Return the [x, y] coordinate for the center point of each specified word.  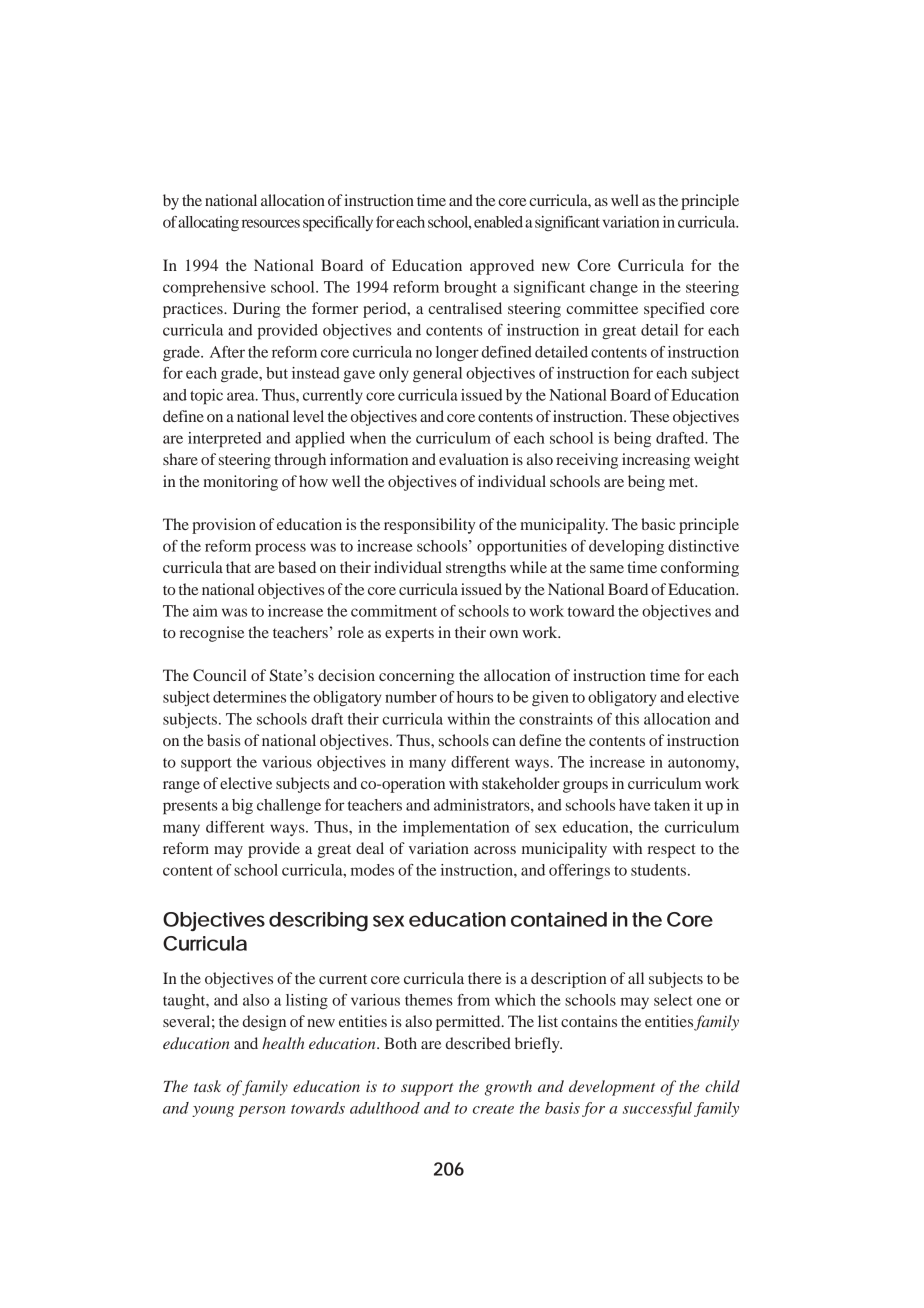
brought [470, 289]
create [493, 1109]
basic [658, 524]
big [242, 807]
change [614, 289]
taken [672, 805]
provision [224, 526]
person [261, 1111]
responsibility [429, 526]
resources [271, 223]
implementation [456, 829]
